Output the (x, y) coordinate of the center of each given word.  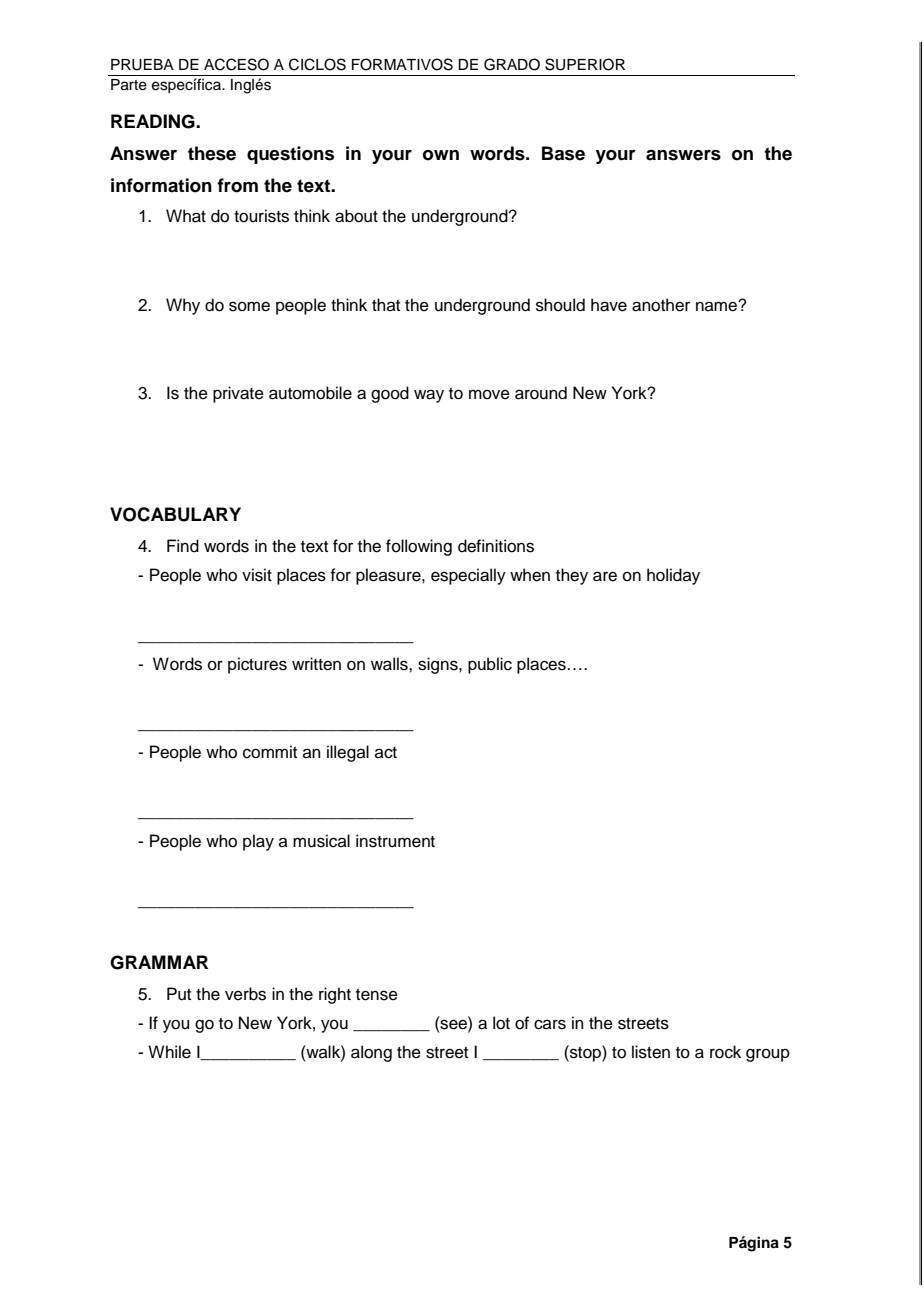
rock (725, 1052)
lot (501, 1023)
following (419, 547)
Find (183, 546)
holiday (673, 576)
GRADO (512, 64)
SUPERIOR (585, 64)
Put (179, 994)
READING (154, 121)
